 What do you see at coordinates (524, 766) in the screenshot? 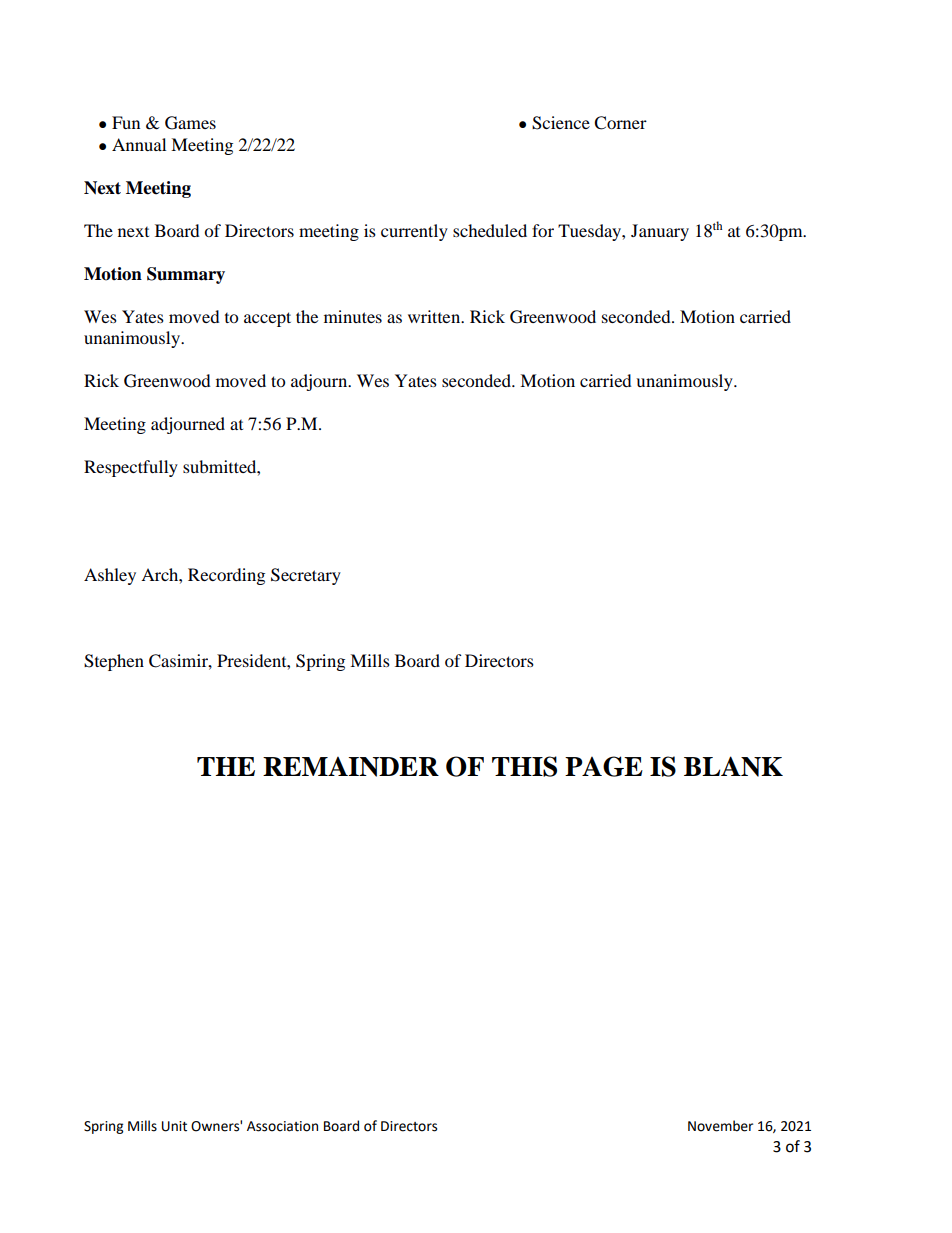
I see `THIS` at bounding box center [524, 766].
